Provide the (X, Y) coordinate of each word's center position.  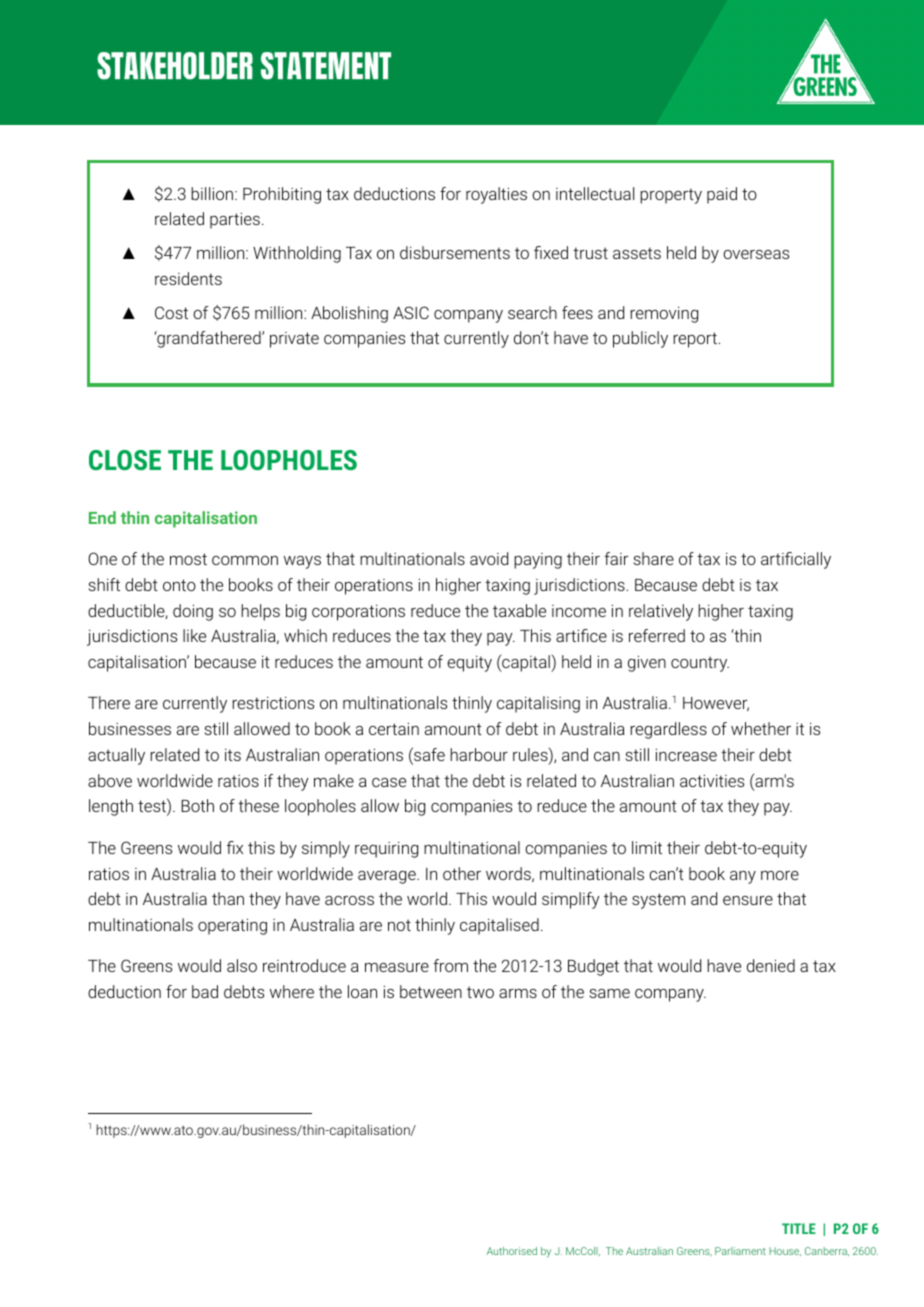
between (431, 991)
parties (235, 221)
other (462, 873)
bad (205, 991)
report (695, 340)
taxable (519, 610)
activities (712, 781)
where (292, 991)
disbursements (455, 252)
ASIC (411, 312)
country (700, 664)
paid (722, 195)
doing (193, 612)
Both (197, 805)
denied (771, 965)
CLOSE (125, 460)
